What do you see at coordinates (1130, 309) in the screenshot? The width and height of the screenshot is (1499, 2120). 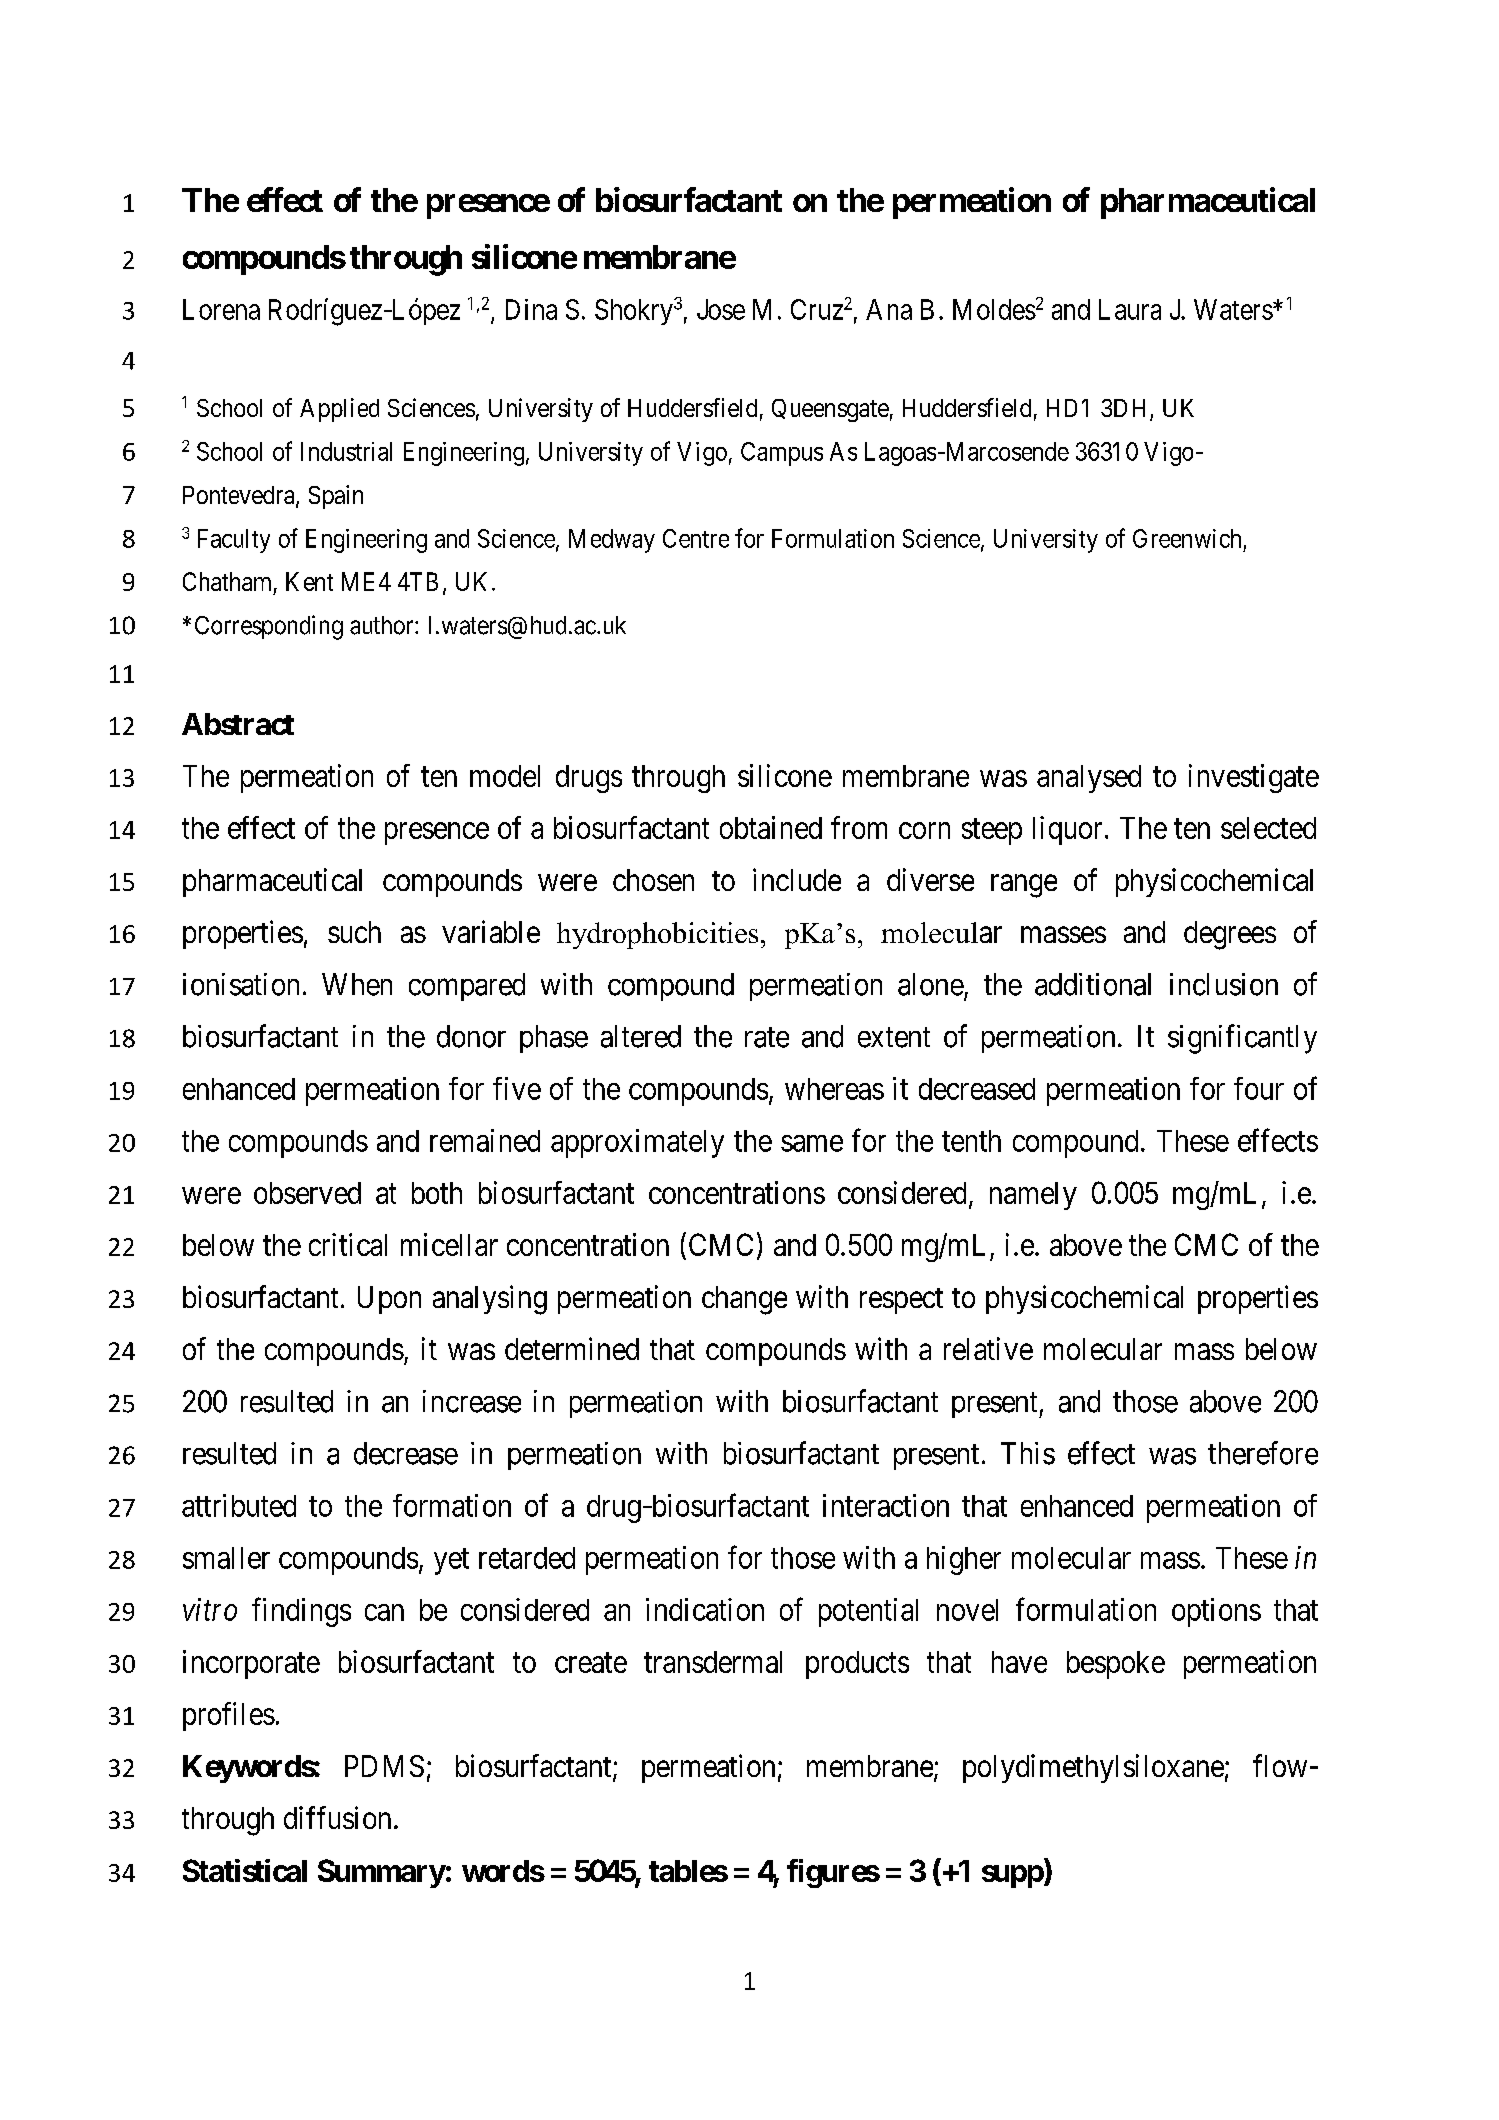 I see `Laura` at bounding box center [1130, 309].
